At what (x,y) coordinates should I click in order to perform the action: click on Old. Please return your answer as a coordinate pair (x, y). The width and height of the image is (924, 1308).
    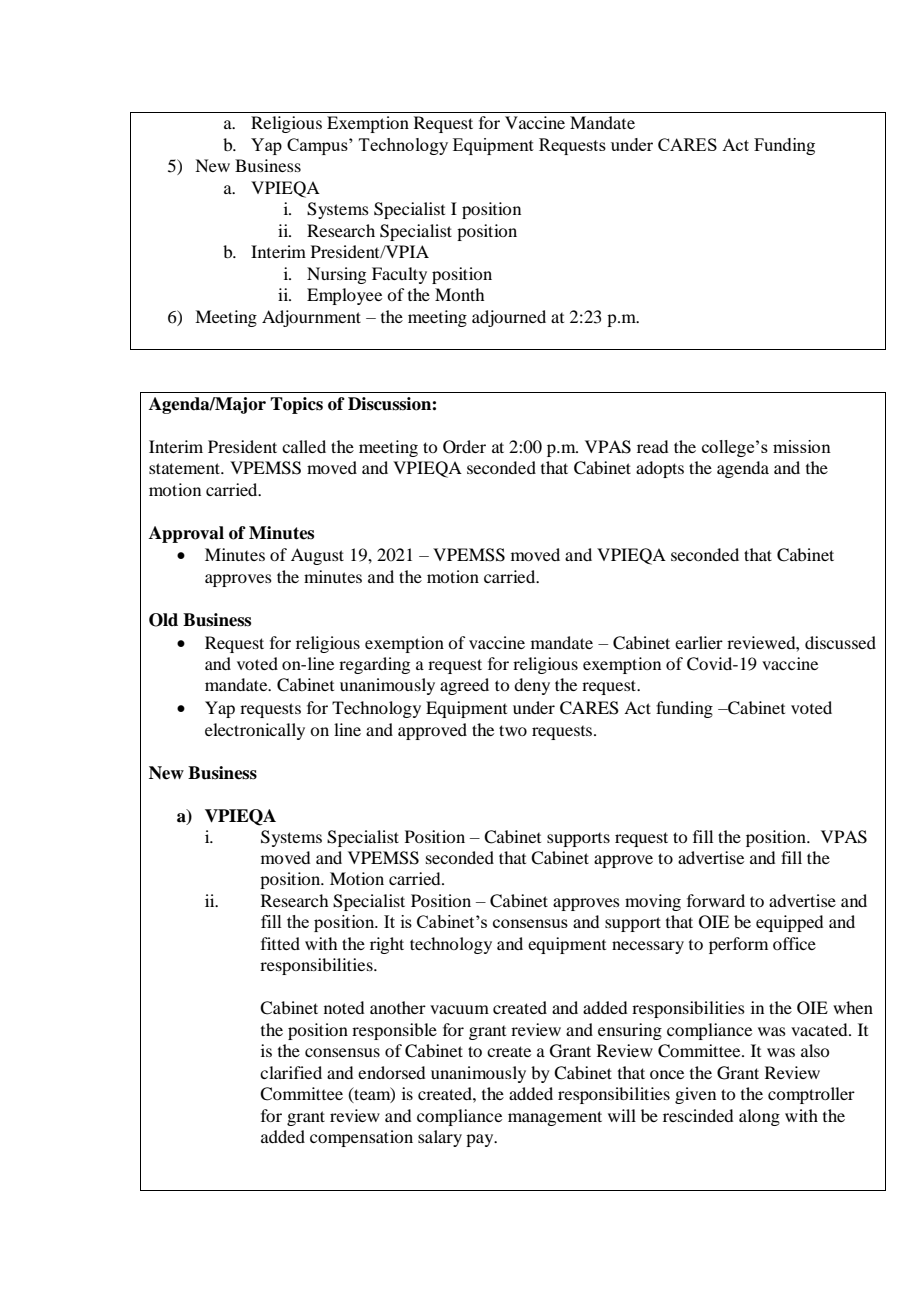
    Looking at the image, I should click on (163, 620).
